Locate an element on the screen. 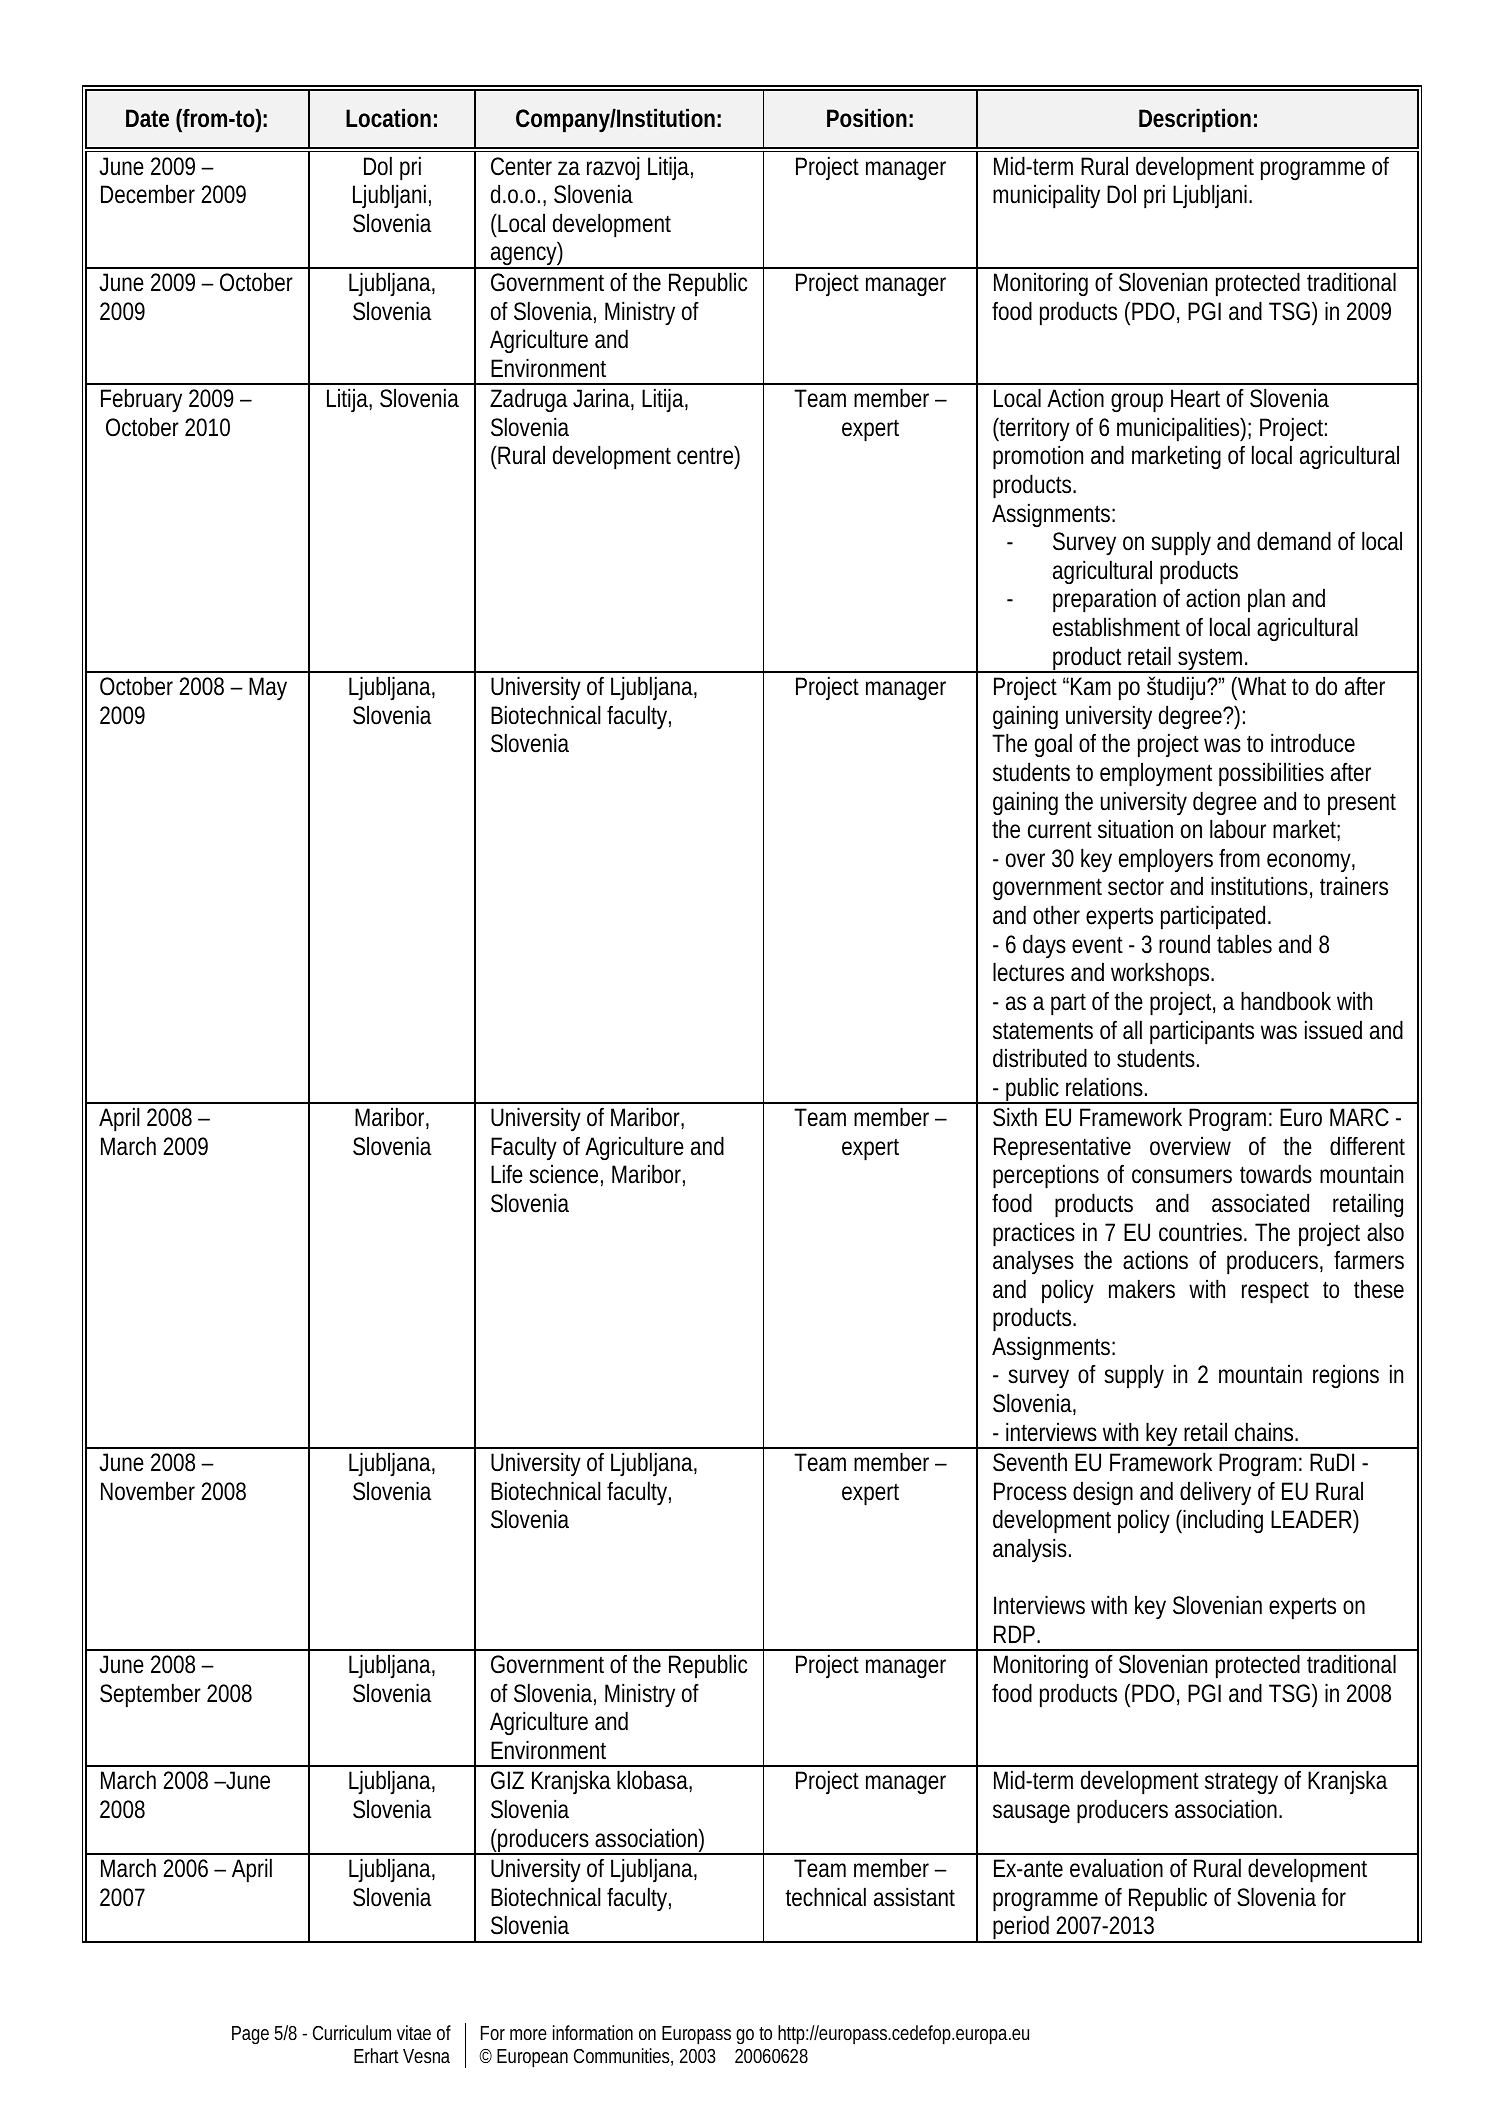  May is located at coordinates (268, 689).
